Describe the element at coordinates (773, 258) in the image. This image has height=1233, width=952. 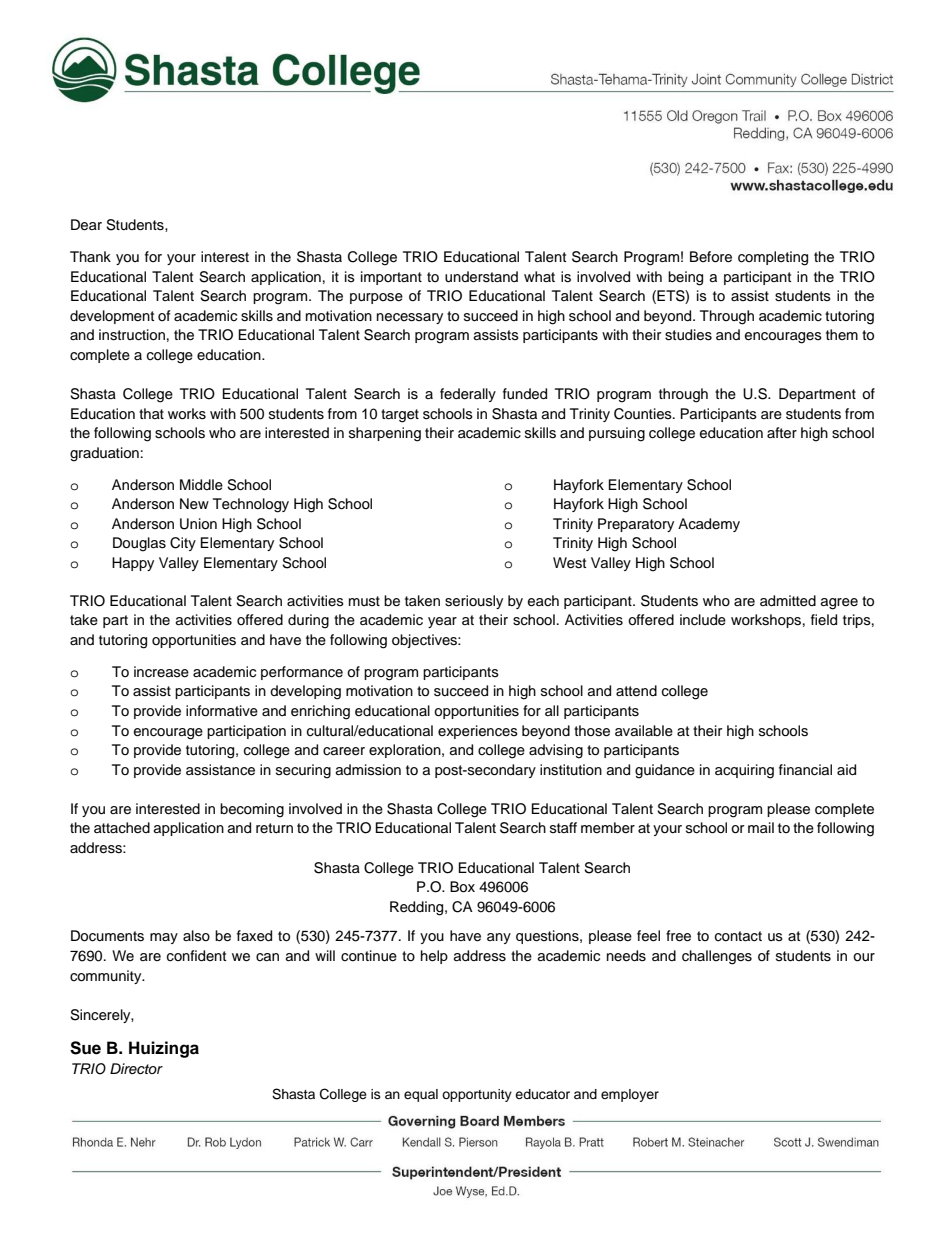
I see `completing` at that location.
